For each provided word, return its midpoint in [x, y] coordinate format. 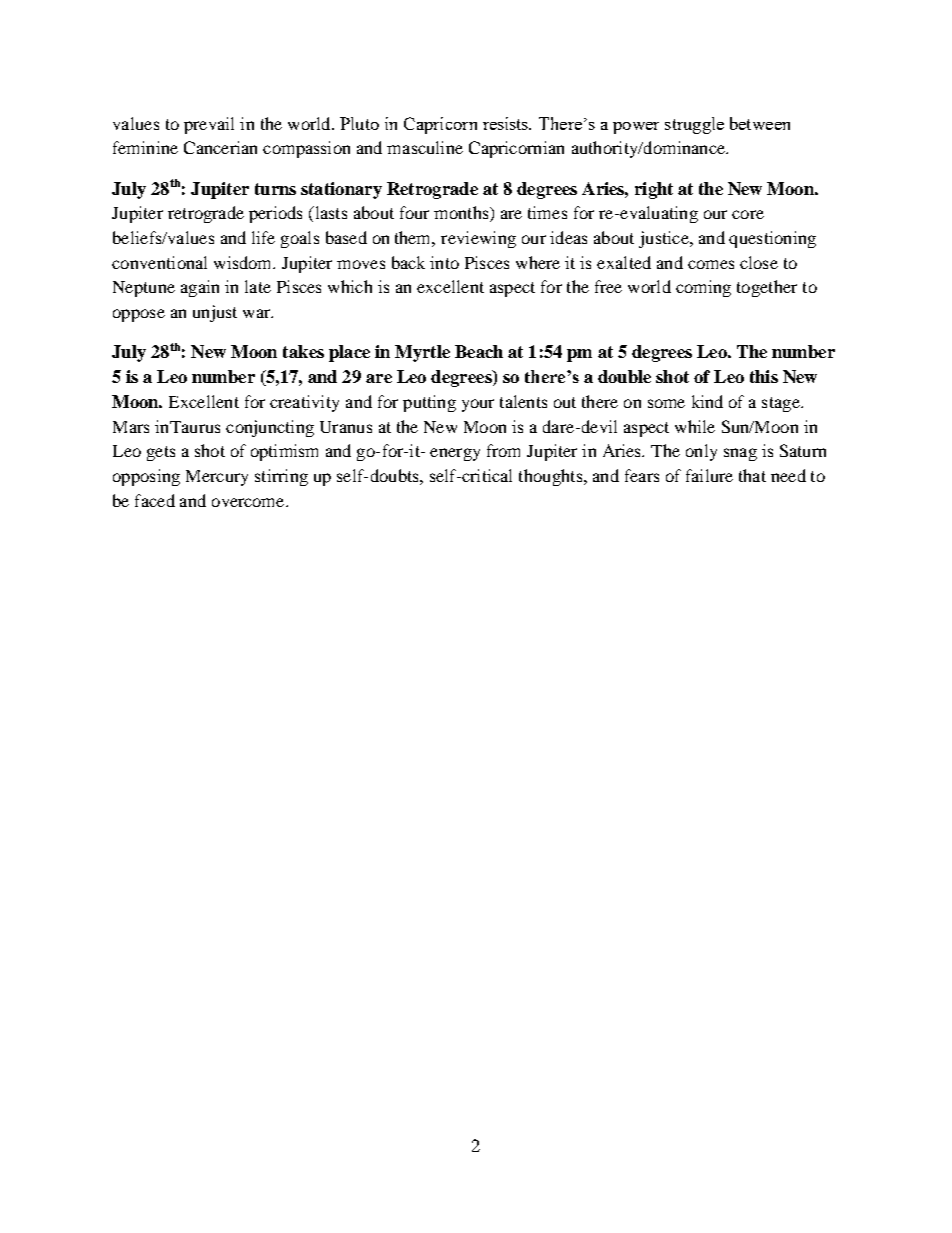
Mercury [217, 478]
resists [507, 123]
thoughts [552, 477]
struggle [694, 125]
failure [709, 475]
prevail [209, 125]
